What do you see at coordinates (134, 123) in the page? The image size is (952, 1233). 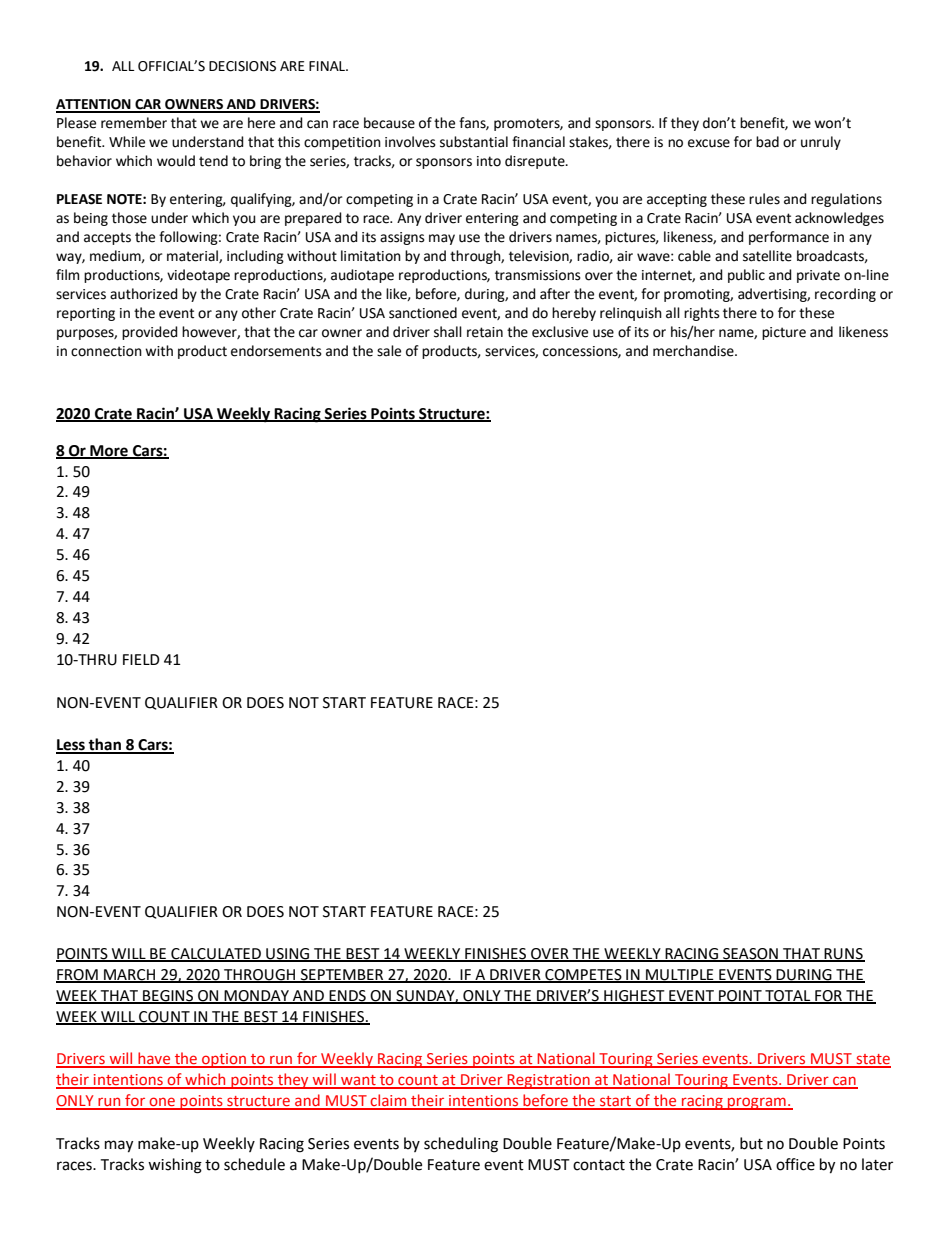 I see `remember` at bounding box center [134, 123].
